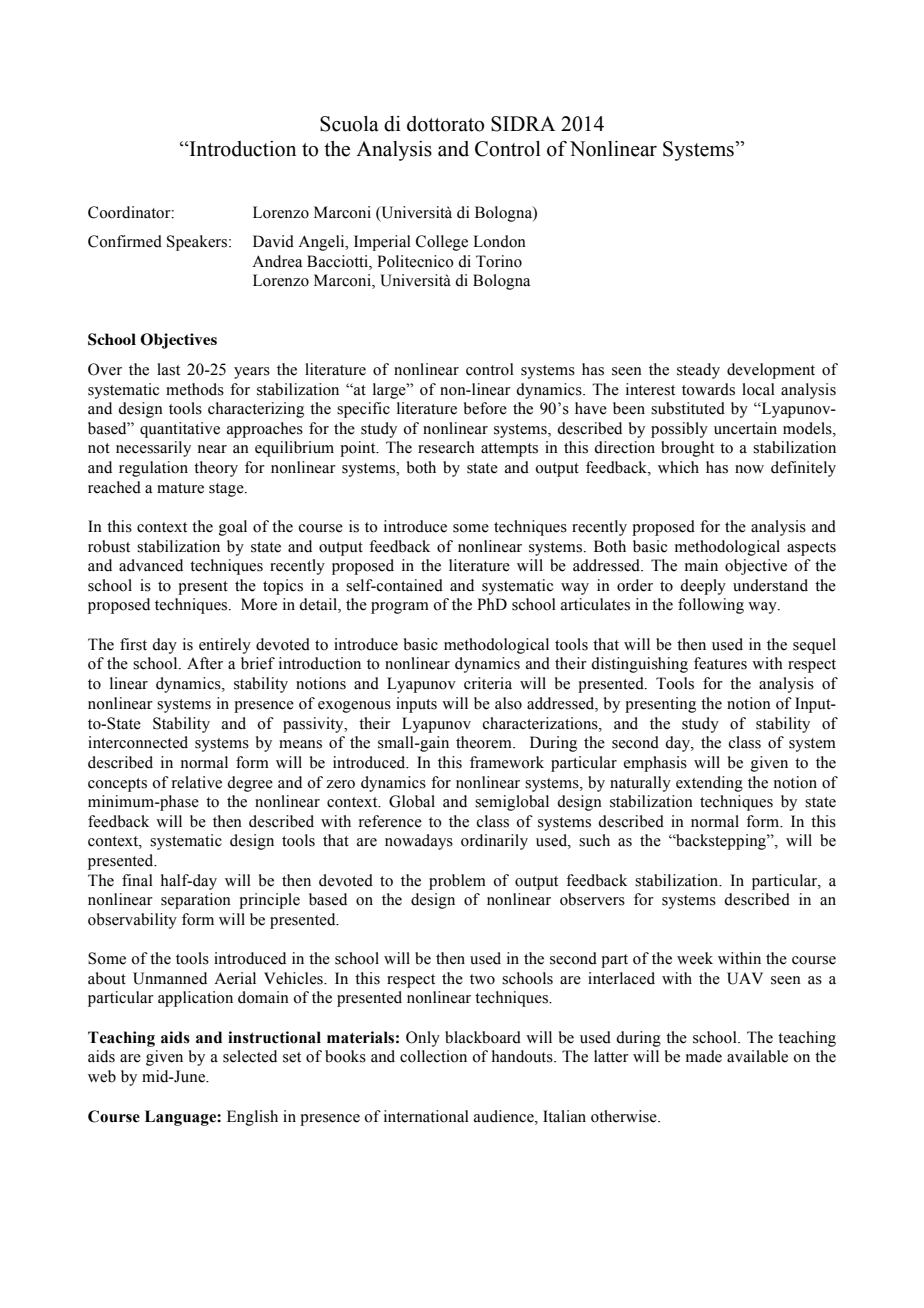  I want to click on program, so click(400, 608).
